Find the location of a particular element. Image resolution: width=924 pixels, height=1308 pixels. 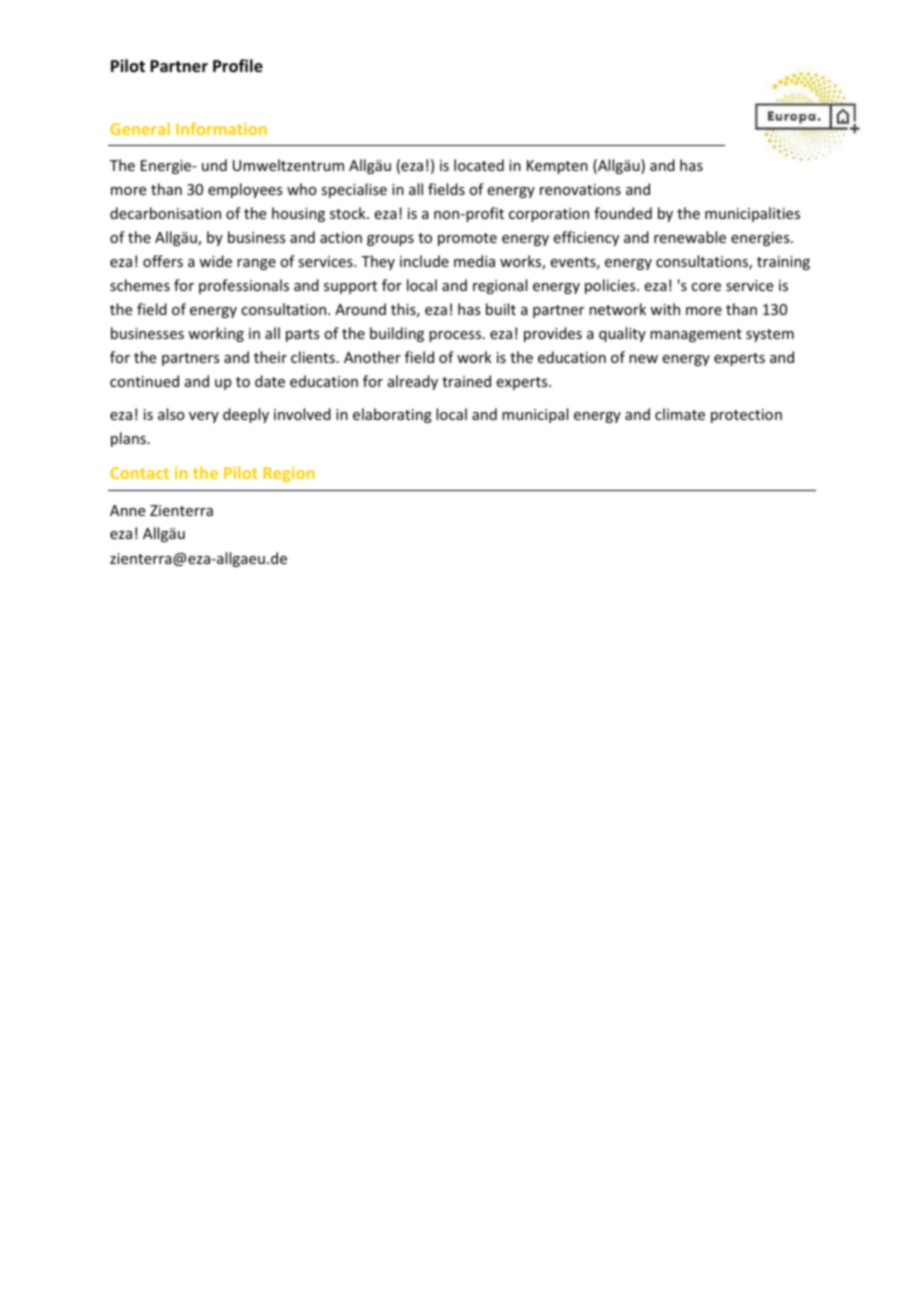

renovations is located at coordinates (580, 189).
